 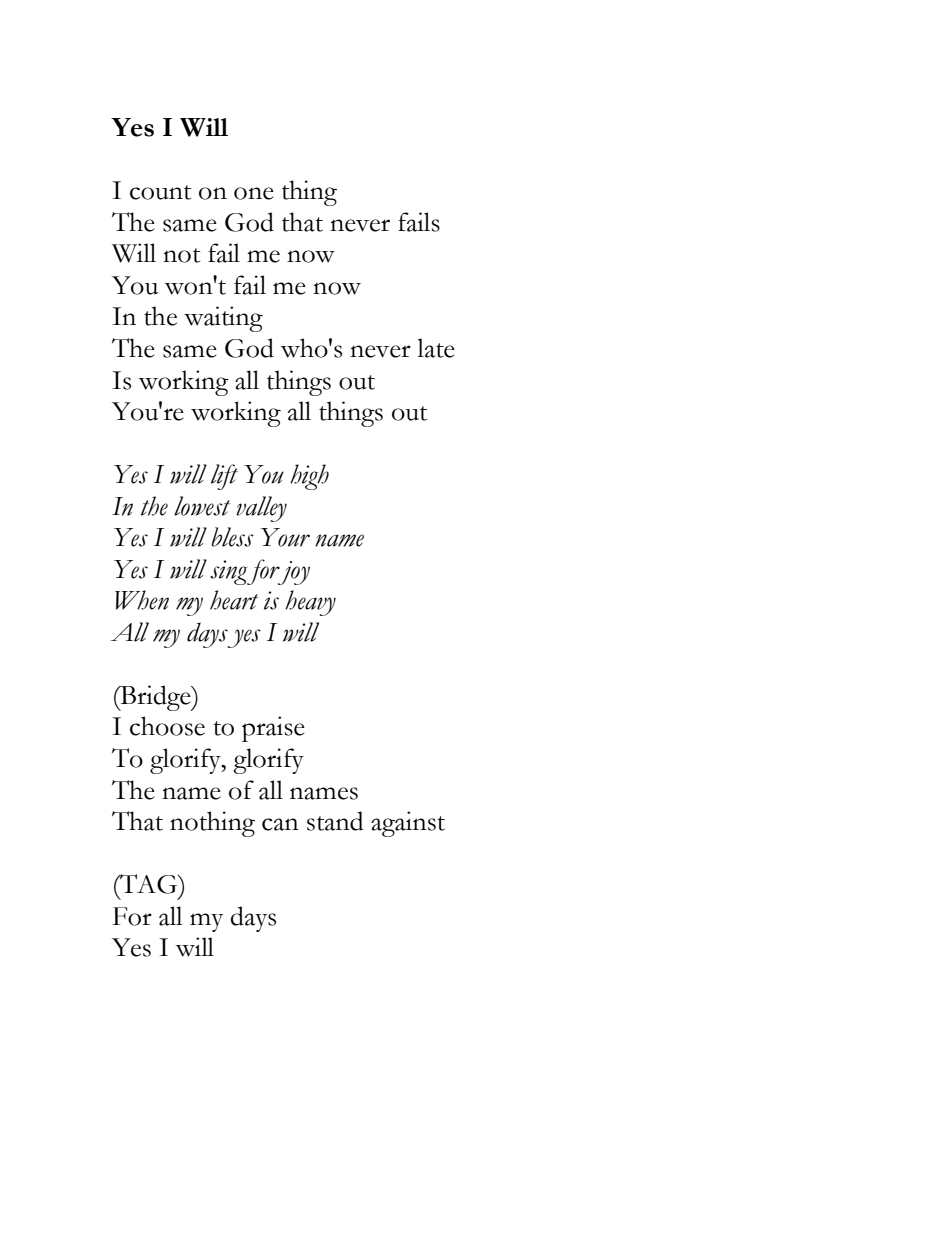 What do you see at coordinates (293, 573) in the document?
I see `joy` at bounding box center [293, 573].
